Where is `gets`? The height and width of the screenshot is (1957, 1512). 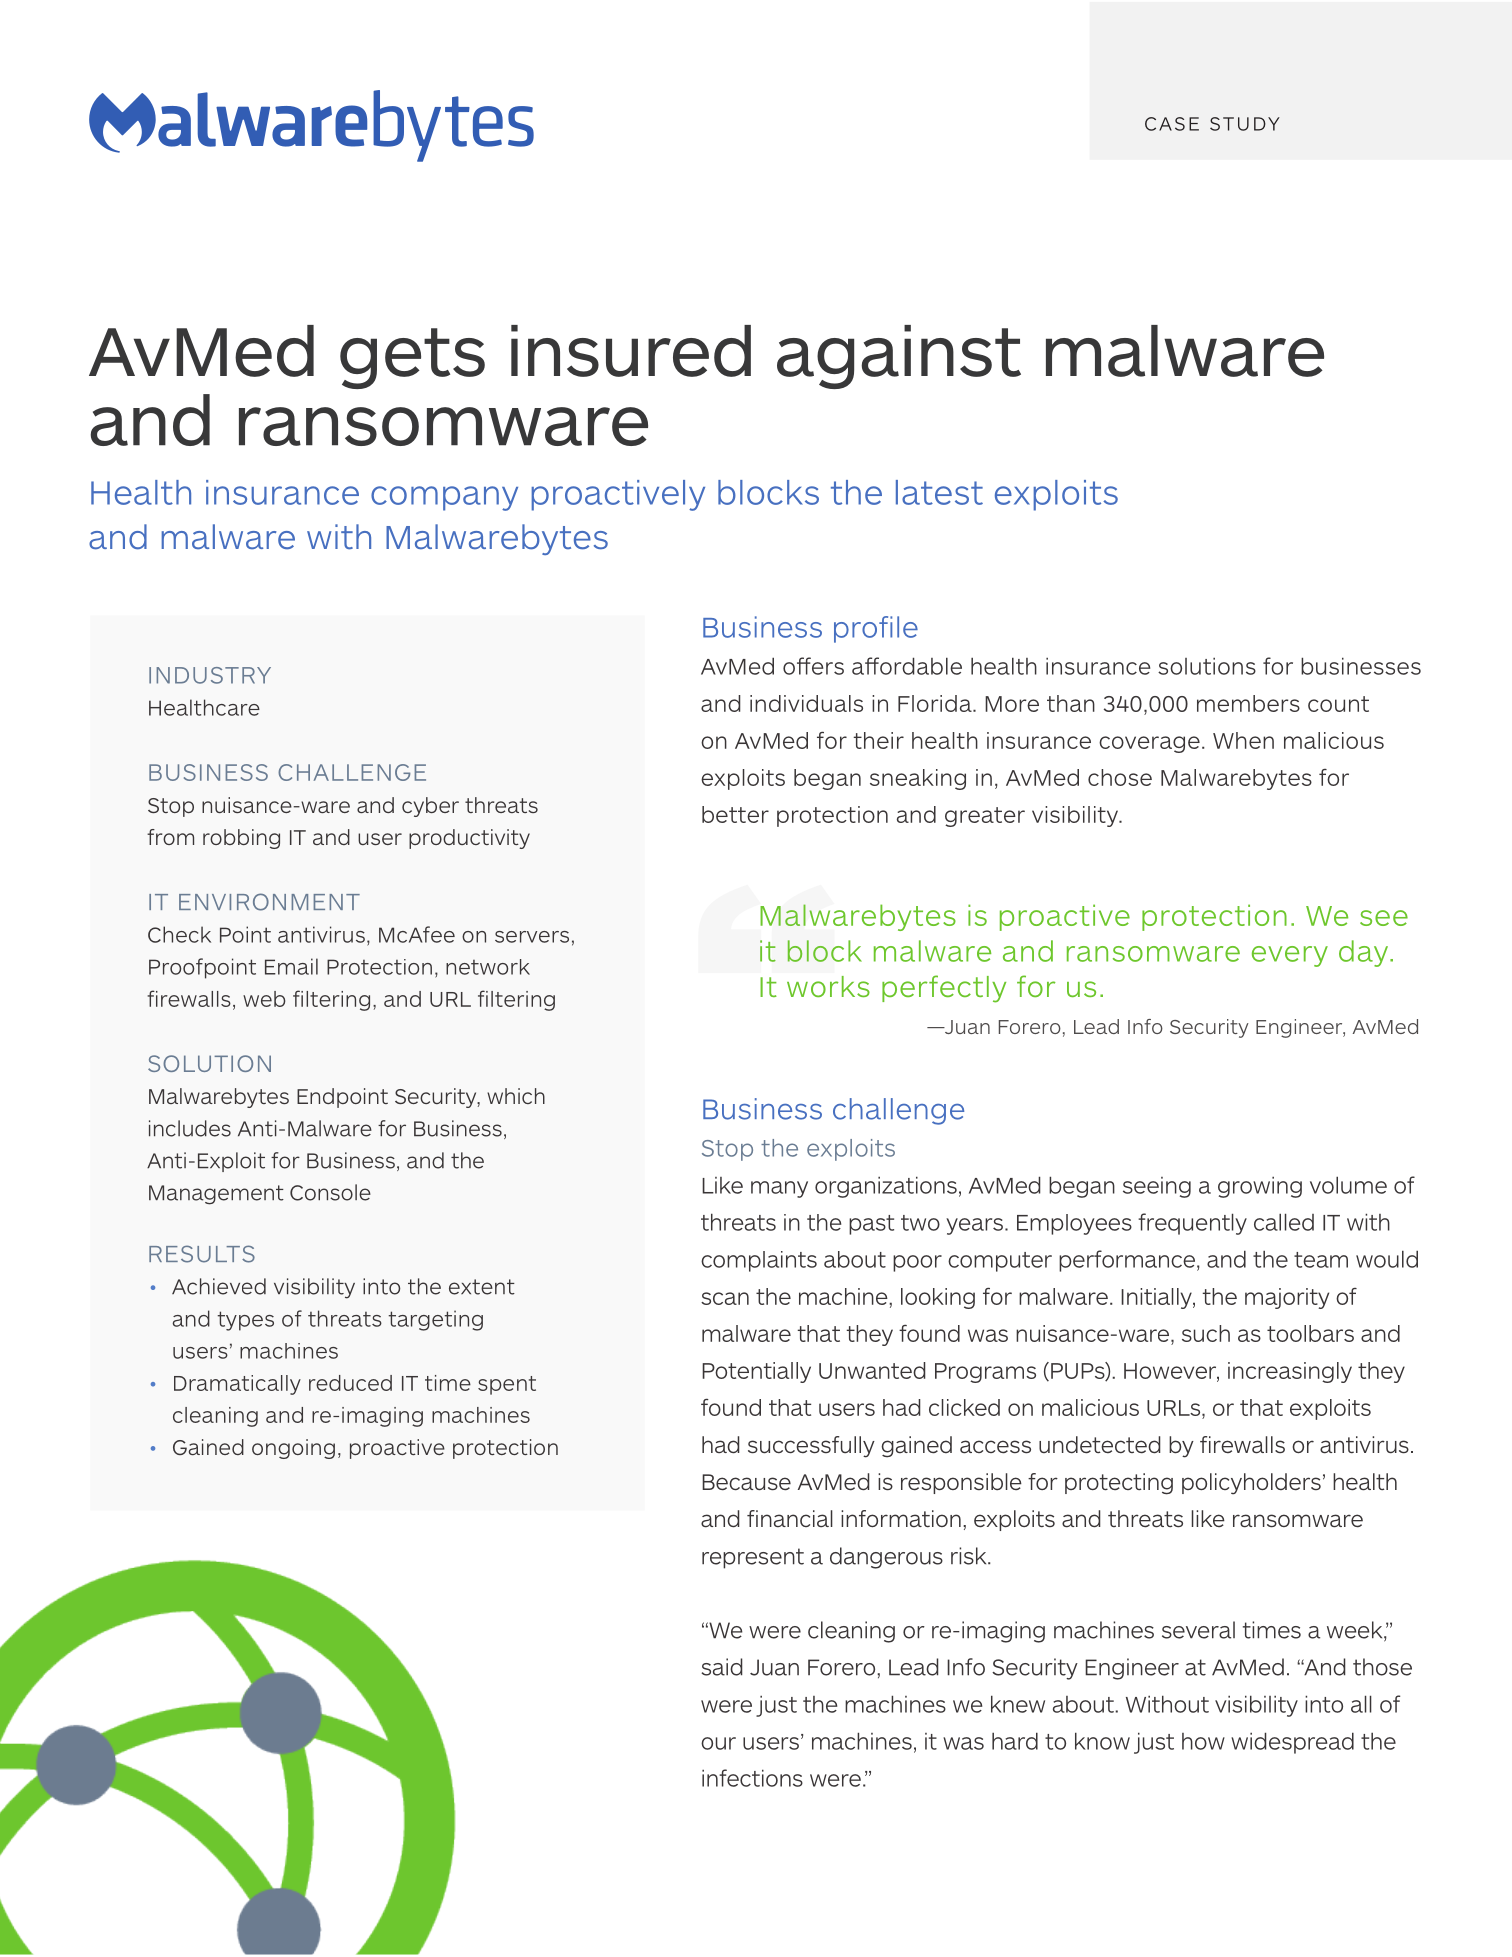
gets is located at coordinates (412, 358).
